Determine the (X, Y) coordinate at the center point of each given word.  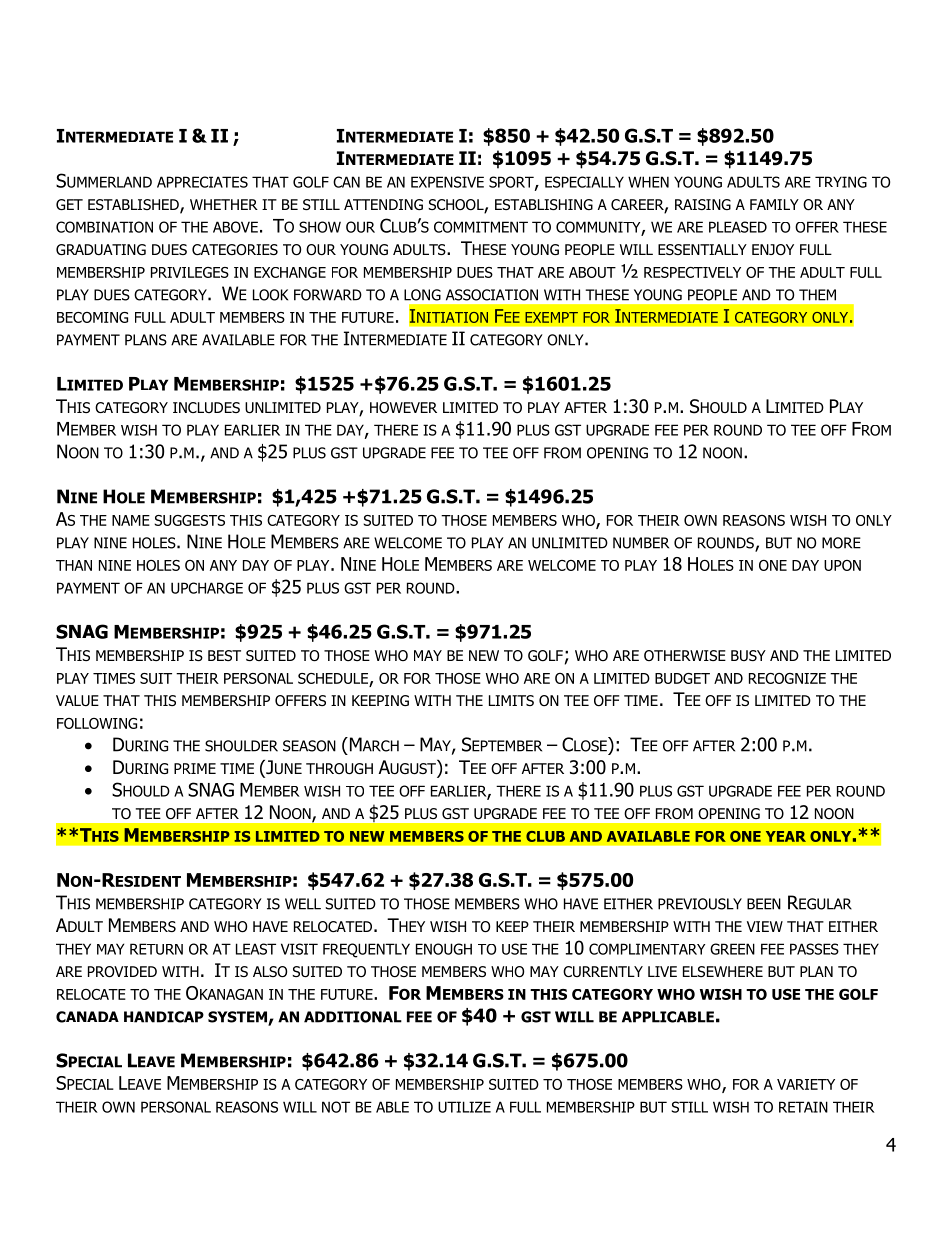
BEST (224, 655)
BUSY (748, 655)
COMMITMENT (481, 227)
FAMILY (774, 204)
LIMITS (511, 700)
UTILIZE (464, 1107)
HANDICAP (164, 1017)
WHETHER (224, 204)
